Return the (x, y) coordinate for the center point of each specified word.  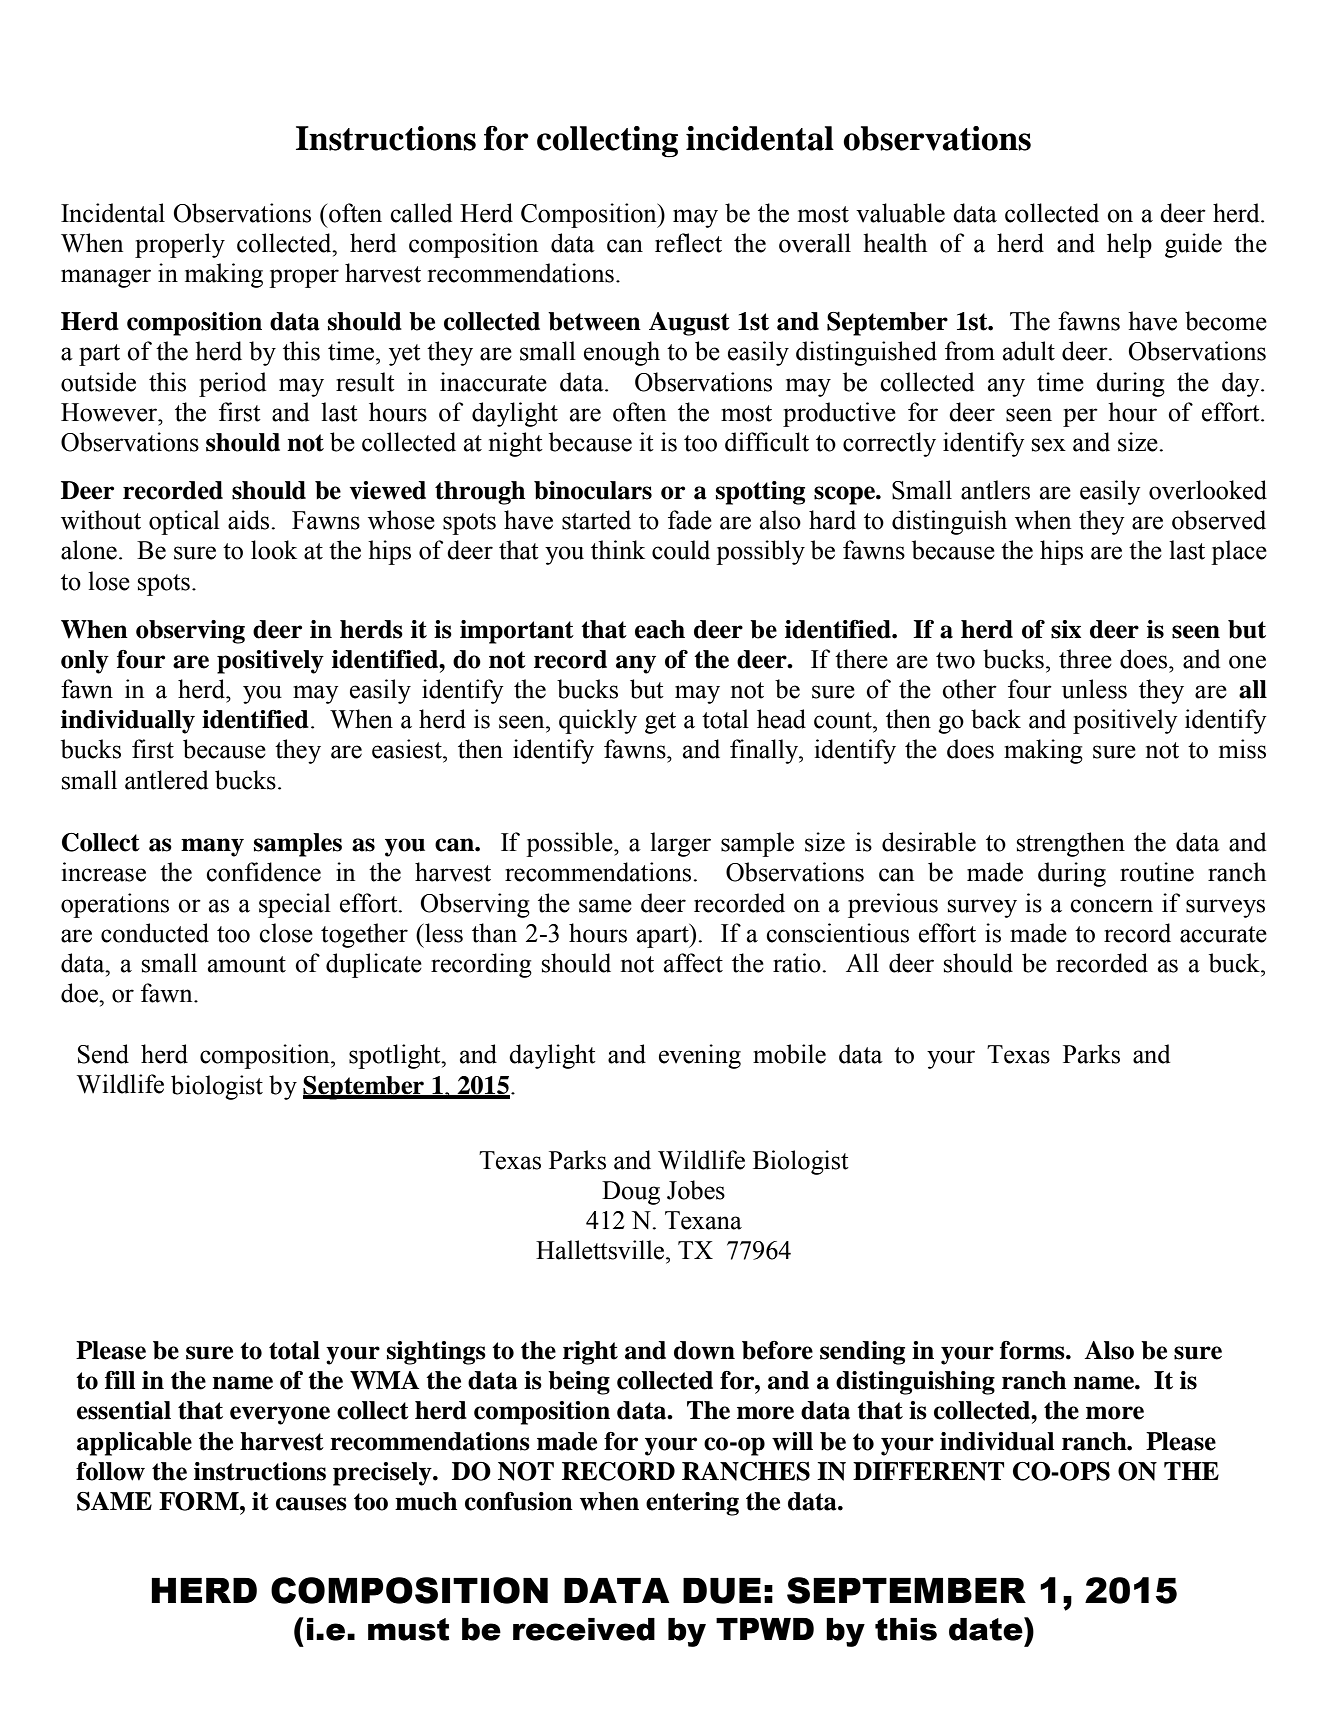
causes (311, 1504)
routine (1157, 872)
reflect (688, 243)
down (704, 1350)
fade (690, 520)
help (1129, 245)
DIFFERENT (928, 1471)
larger (680, 844)
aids (250, 520)
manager (106, 278)
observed (1219, 520)
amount (247, 964)
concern (1111, 906)
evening (700, 1056)
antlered (166, 780)
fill (120, 1380)
